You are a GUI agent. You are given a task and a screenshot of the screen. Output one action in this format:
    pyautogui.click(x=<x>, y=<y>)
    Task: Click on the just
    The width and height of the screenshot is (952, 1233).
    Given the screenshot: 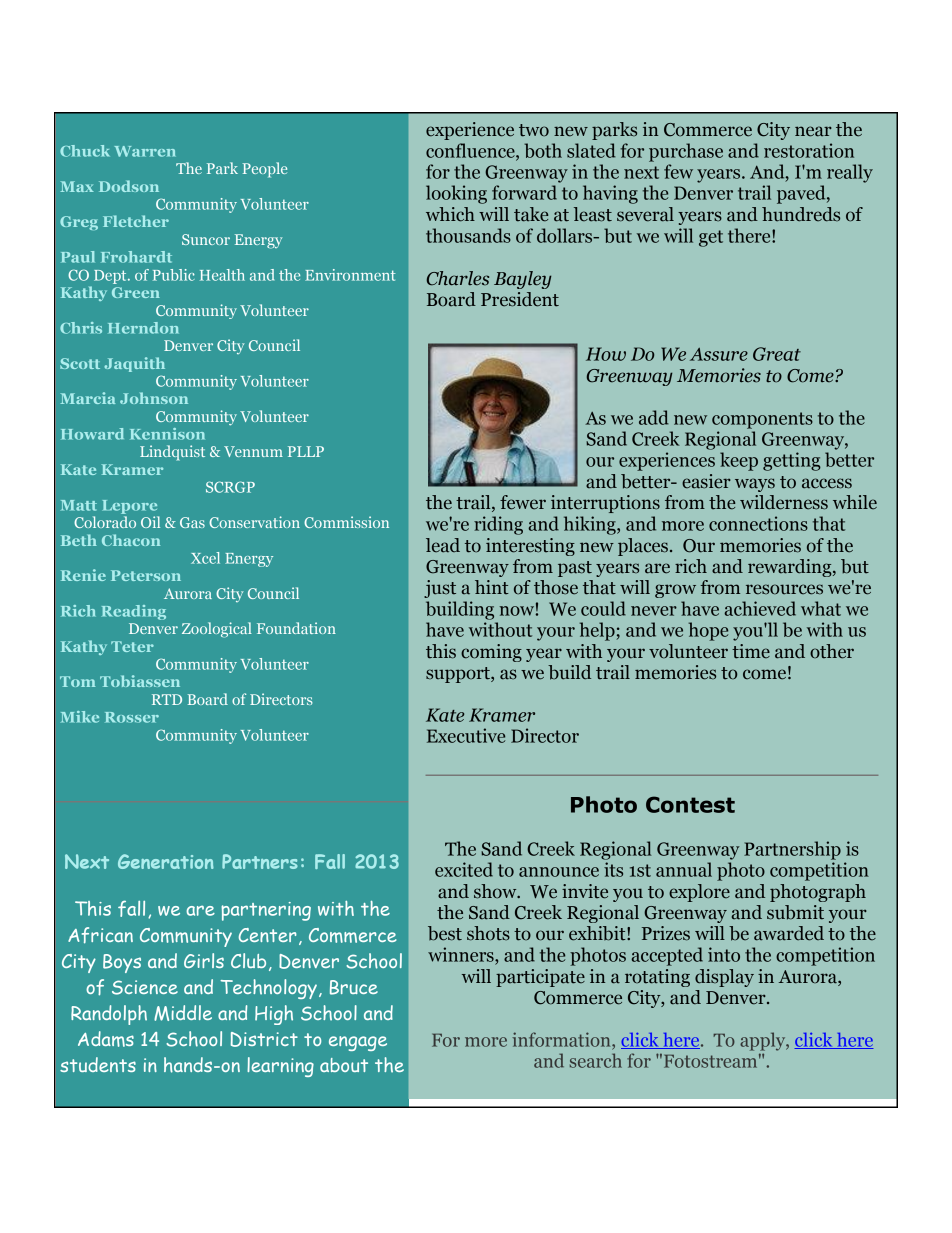 What is the action you would take?
    pyautogui.click(x=440, y=589)
